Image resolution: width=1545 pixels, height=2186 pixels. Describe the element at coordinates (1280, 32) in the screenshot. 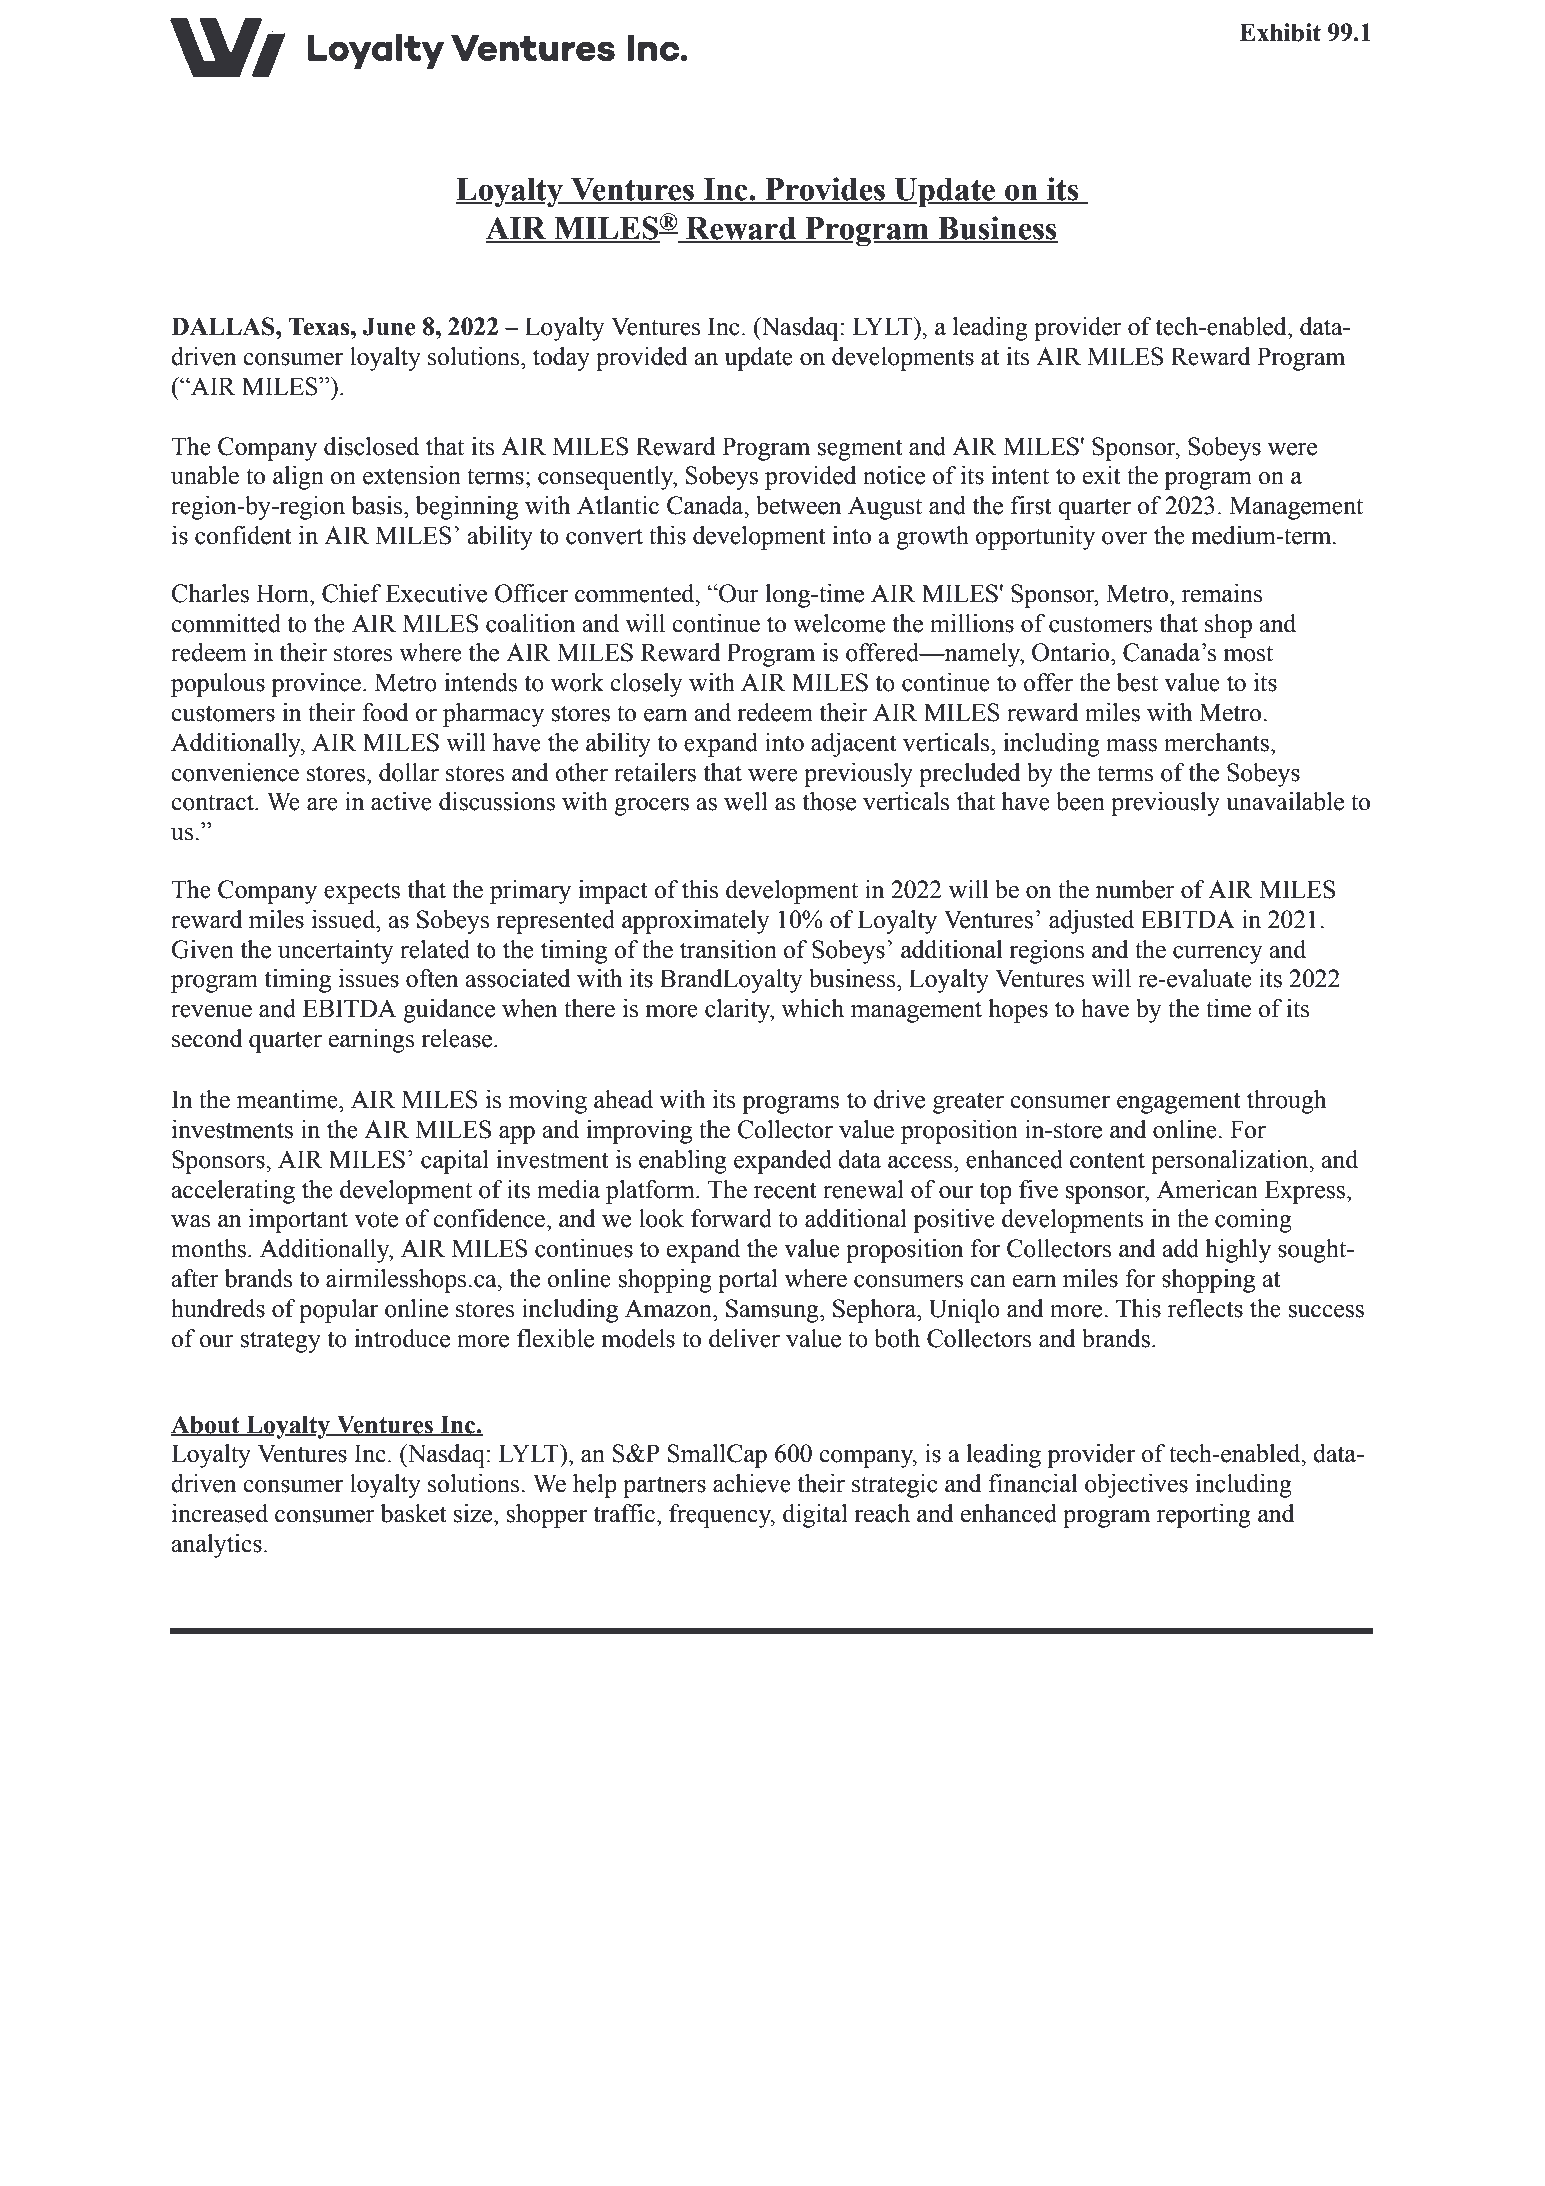

I see `Exhibit` at that location.
